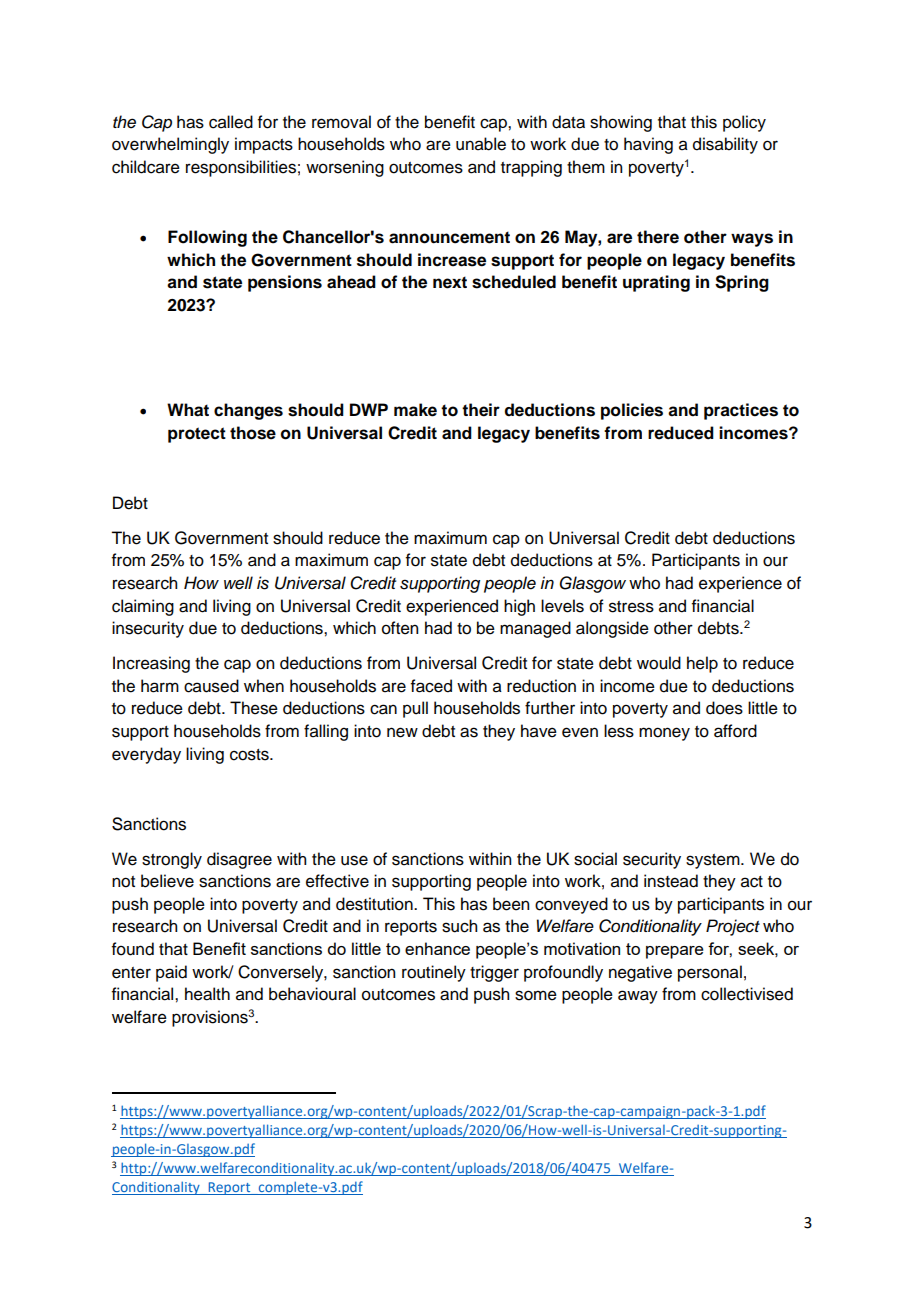 The width and height of the image is (924, 1308). I want to click on overwhelmingly, so click(170, 145).
